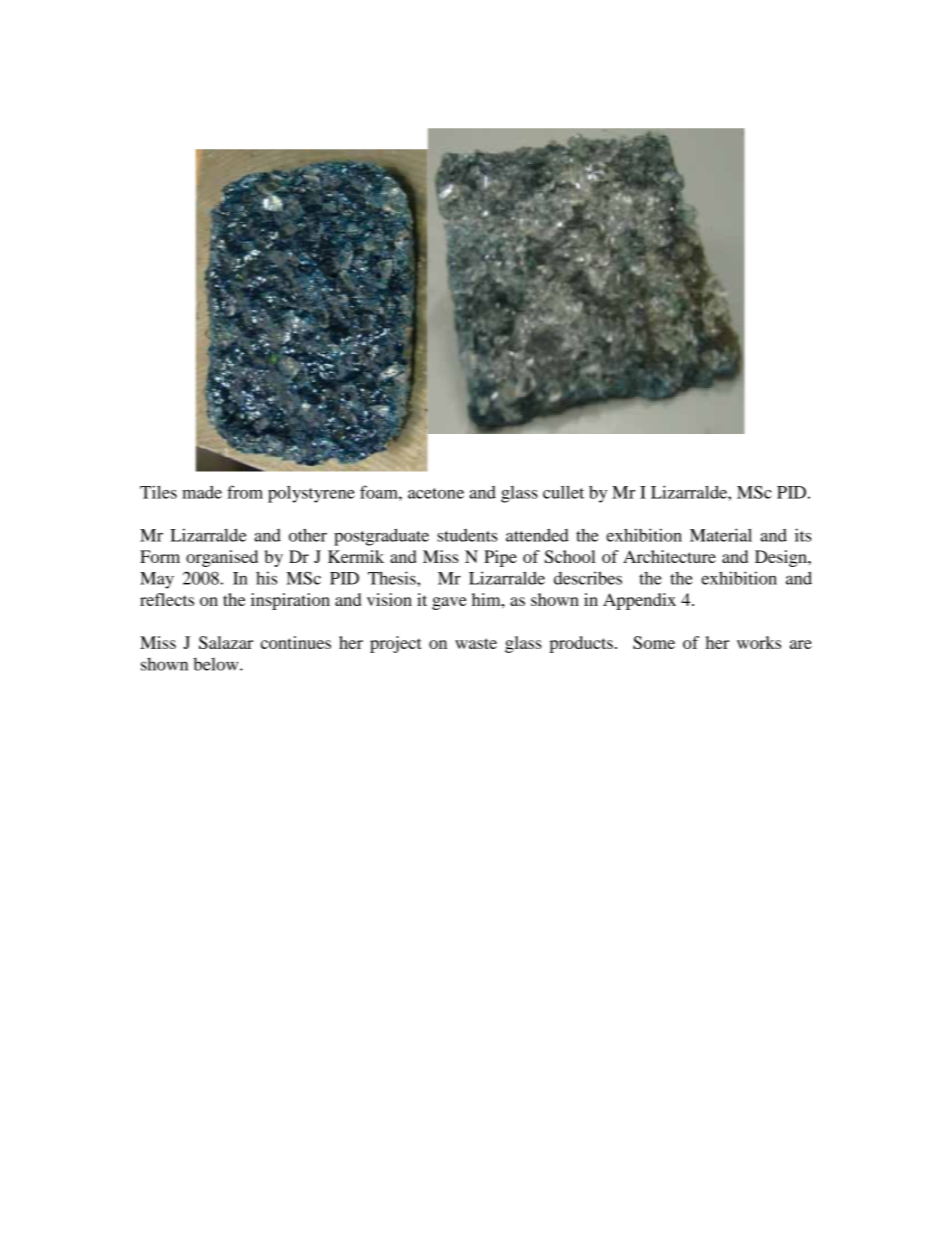 The width and height of the screenshot is (952, 1233). What do you see at coordinates (308, 535) in the screenshot?
I see `other` at bounding box center [308, 535].
